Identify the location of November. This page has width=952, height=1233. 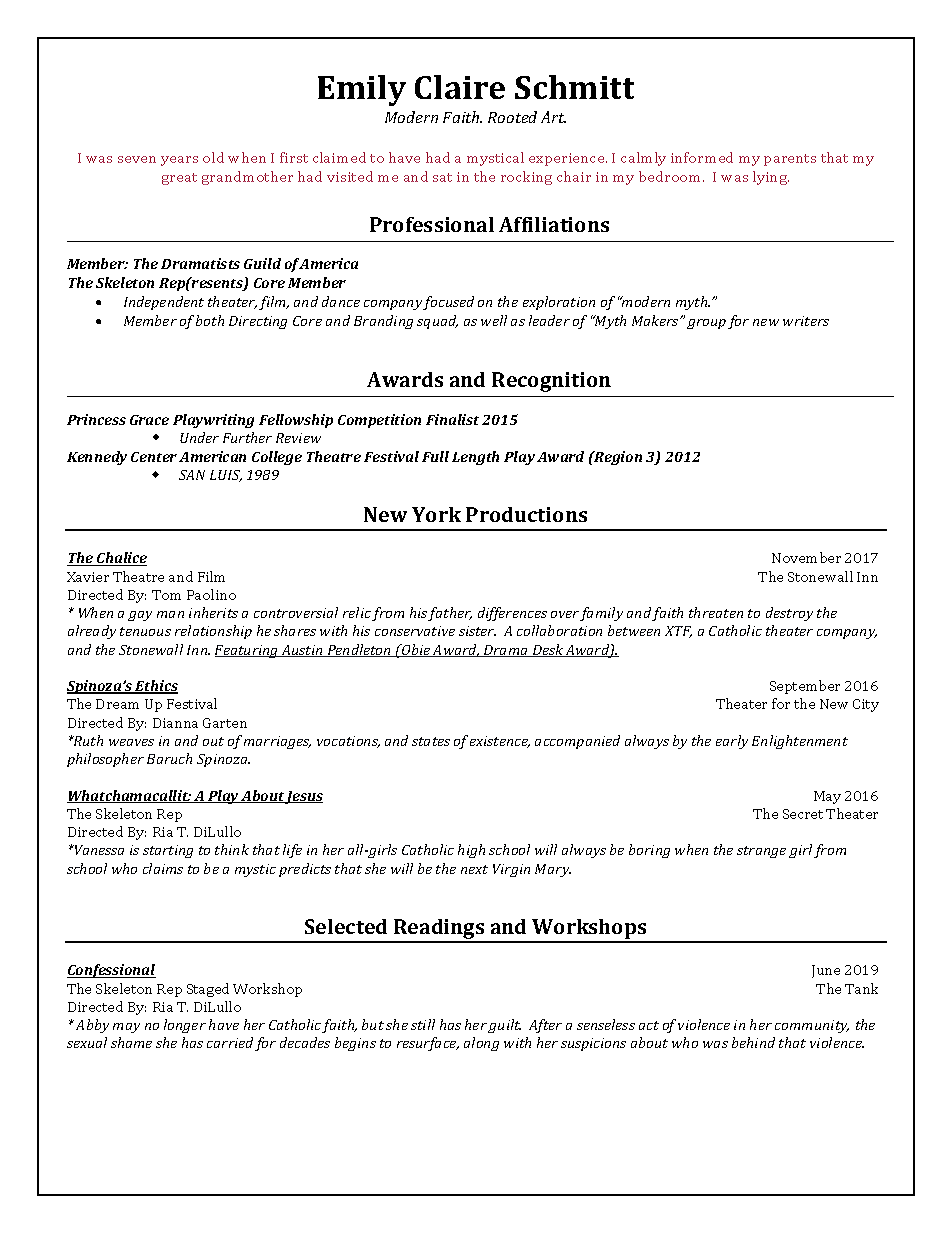
(806, 557).
